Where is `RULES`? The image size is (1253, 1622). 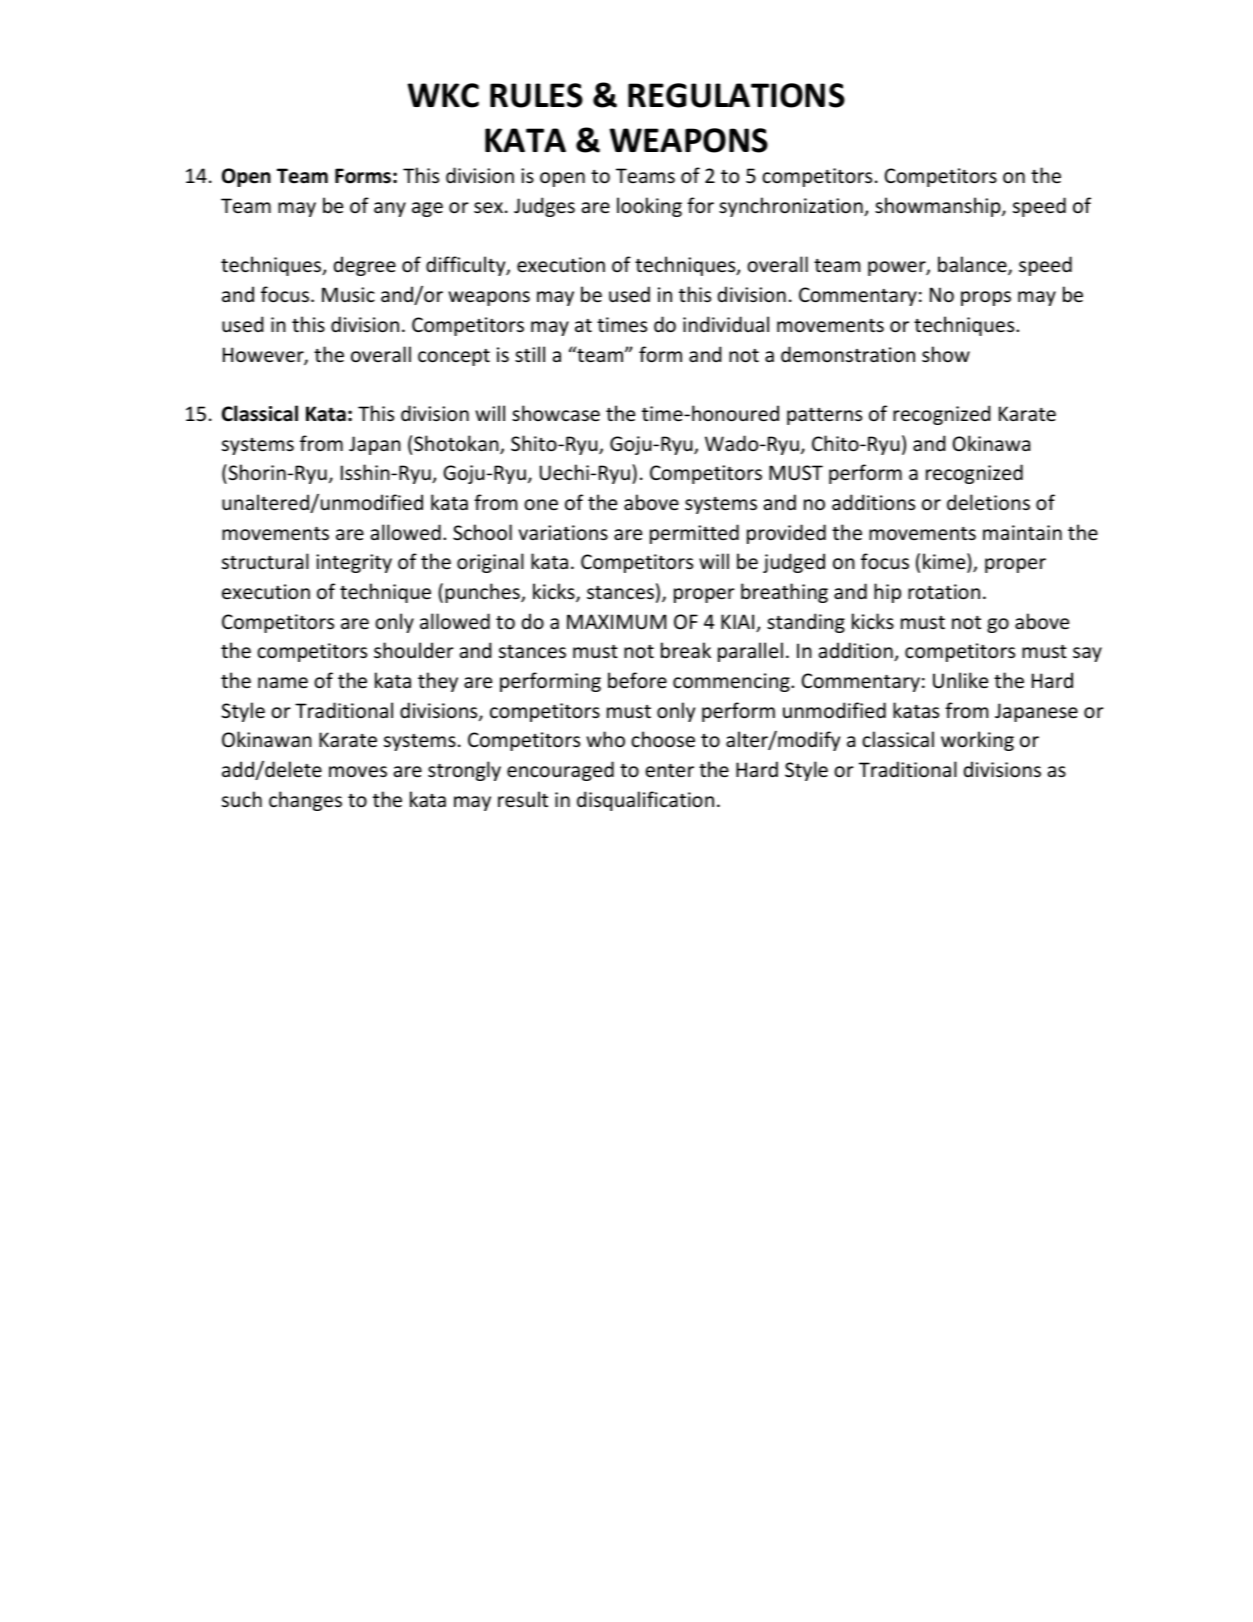
RULES is located at coordinates (536, 95).
